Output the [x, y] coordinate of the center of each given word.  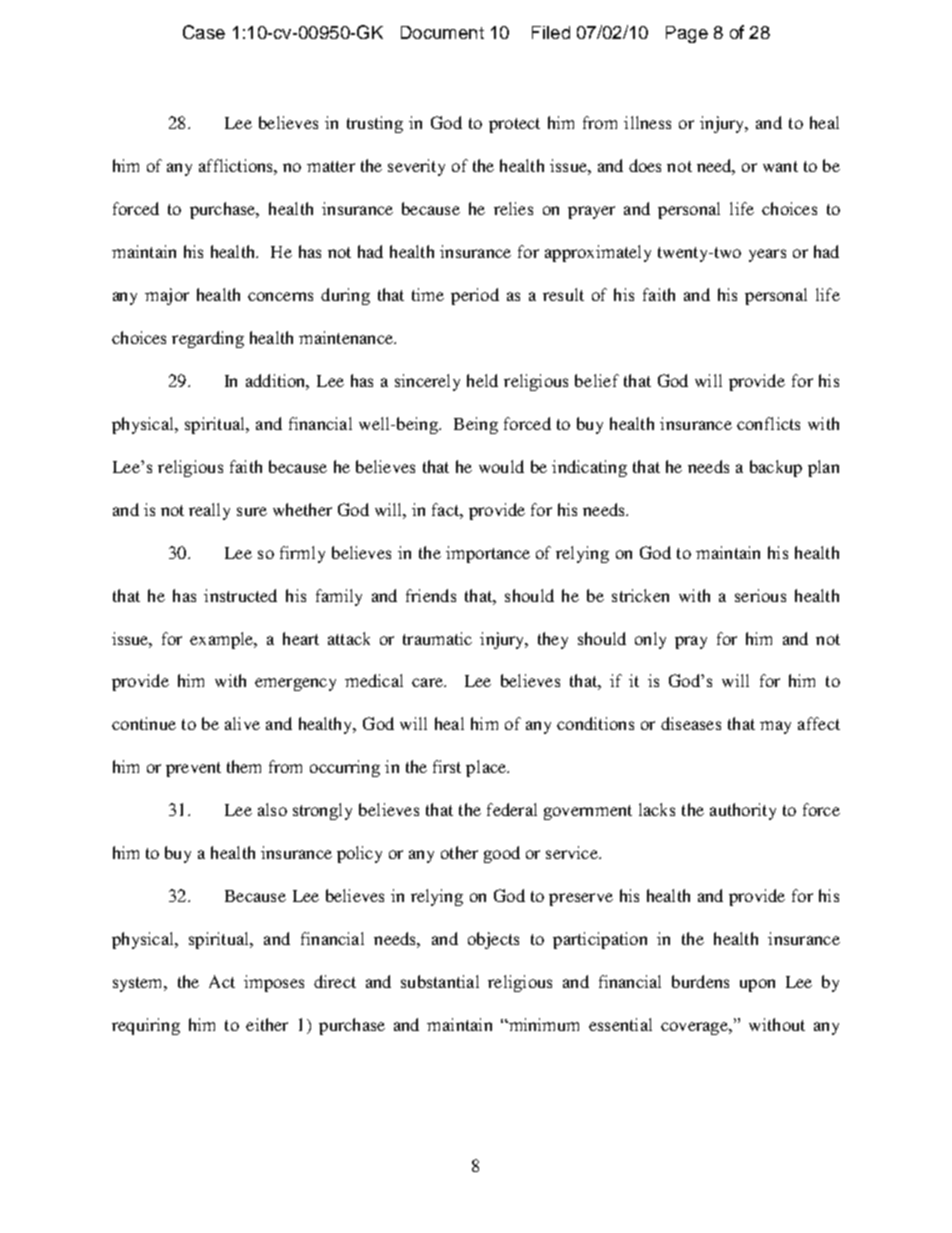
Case [204, 32]
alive [242, 723]
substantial [440, 981]
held [482, 380]
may [775, 727]
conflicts [768, 423]
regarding [208, 339]
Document [442, 32]
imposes [274, 983]
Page [687, 34]
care [428, 682]
